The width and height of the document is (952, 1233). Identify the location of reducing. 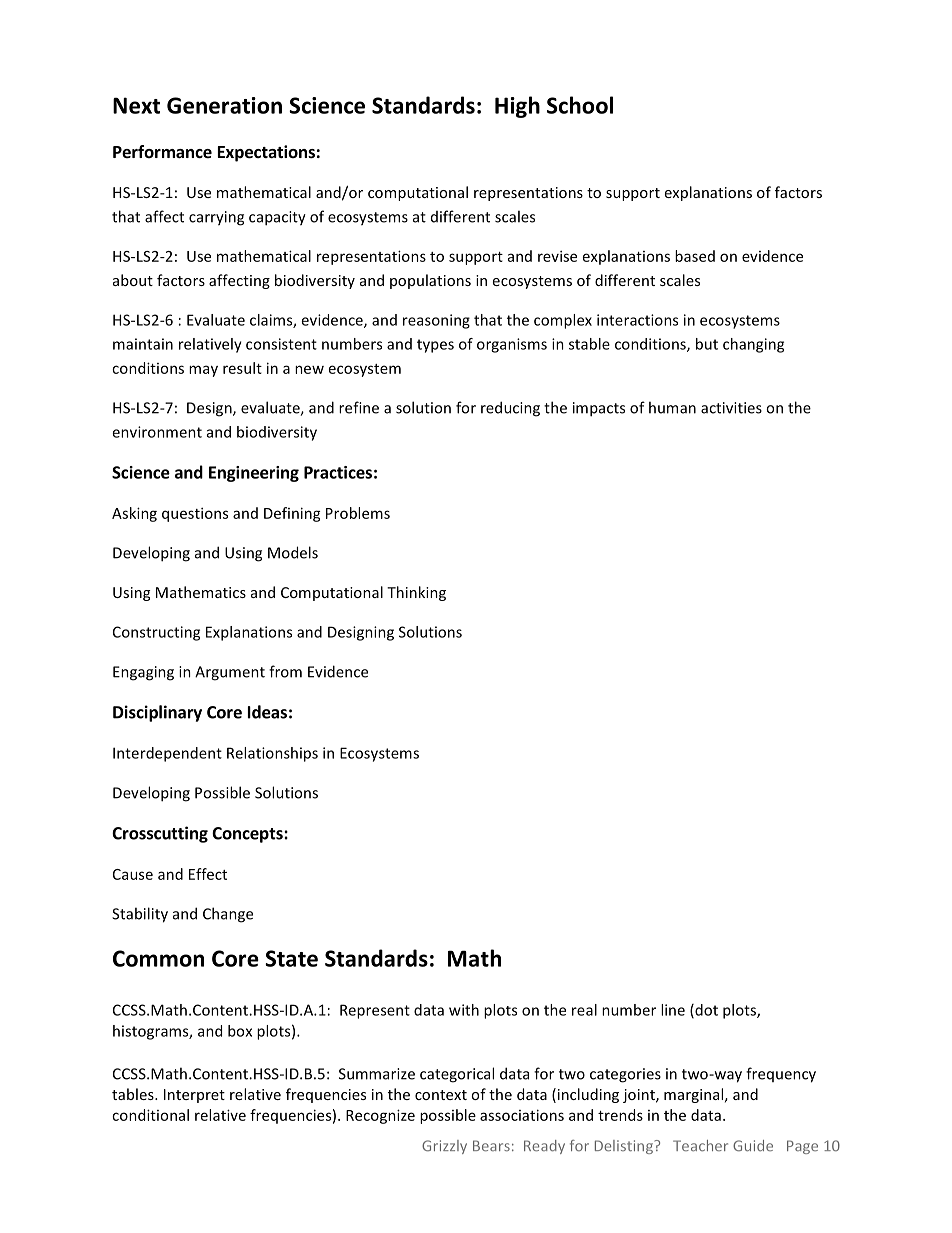
(510, 409).
